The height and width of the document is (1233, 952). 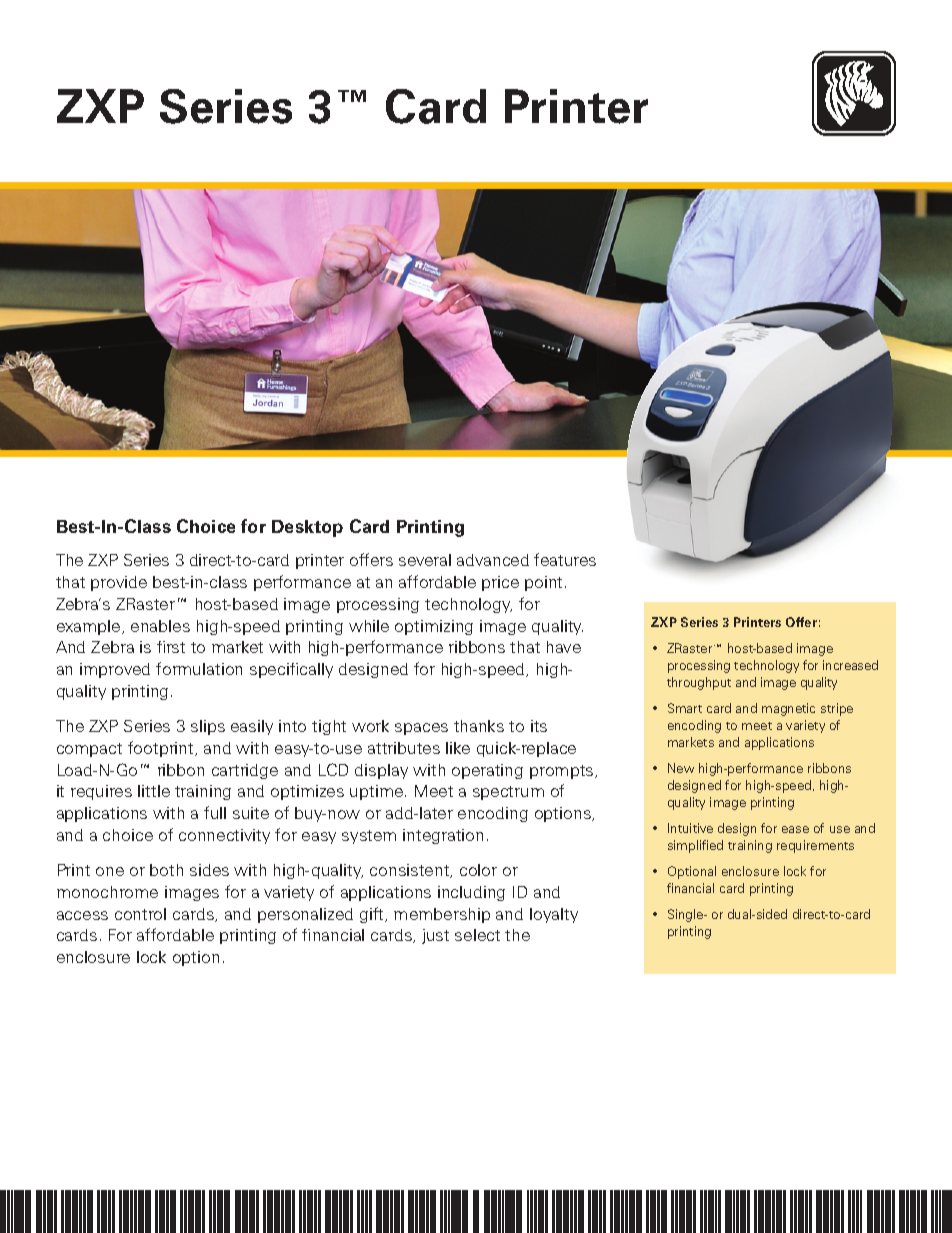 I want to click on optimizing, so click(x=434, y=627).
